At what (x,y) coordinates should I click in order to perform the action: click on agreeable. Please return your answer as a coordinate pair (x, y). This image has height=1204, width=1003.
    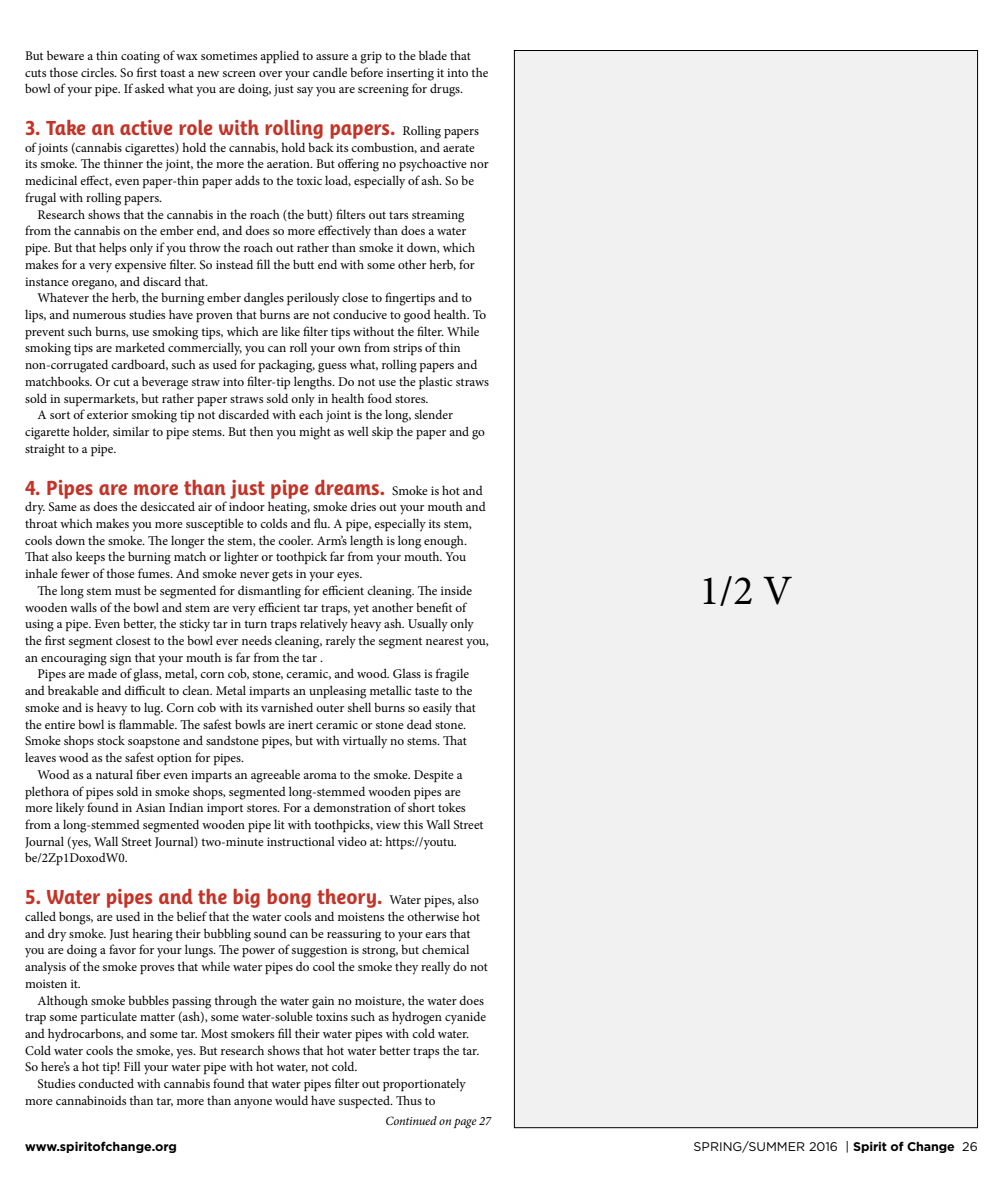
    Looking at the image, I should click on (275, 776).
